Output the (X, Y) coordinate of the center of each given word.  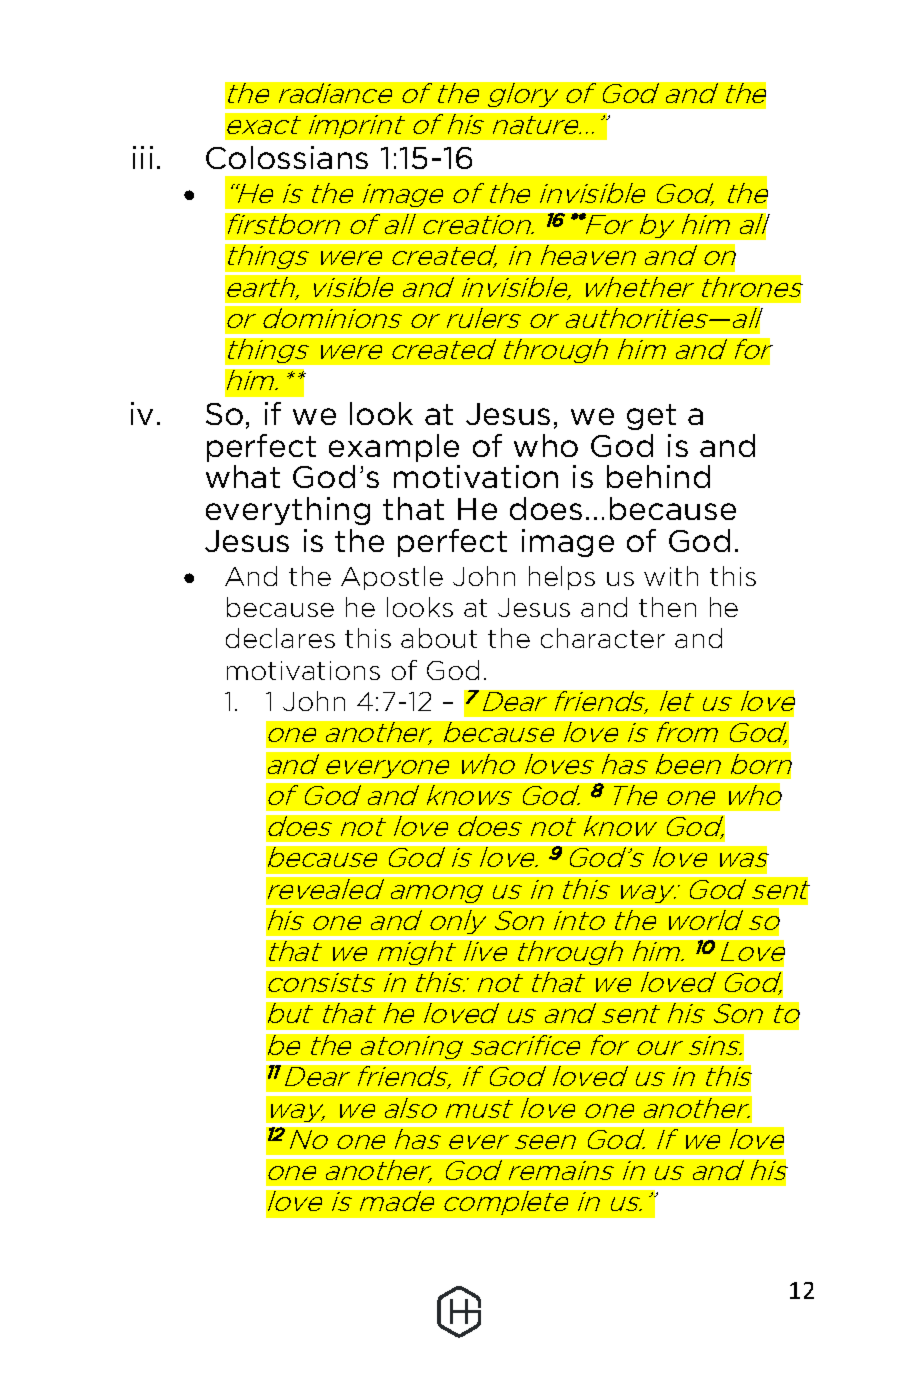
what (243, 476)
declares (280, 638)
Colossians (287, 157)
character (603, 638)
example (394, 448)
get (651, 417)
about (439, 638)
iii (143, 157)
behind (658, 476)
